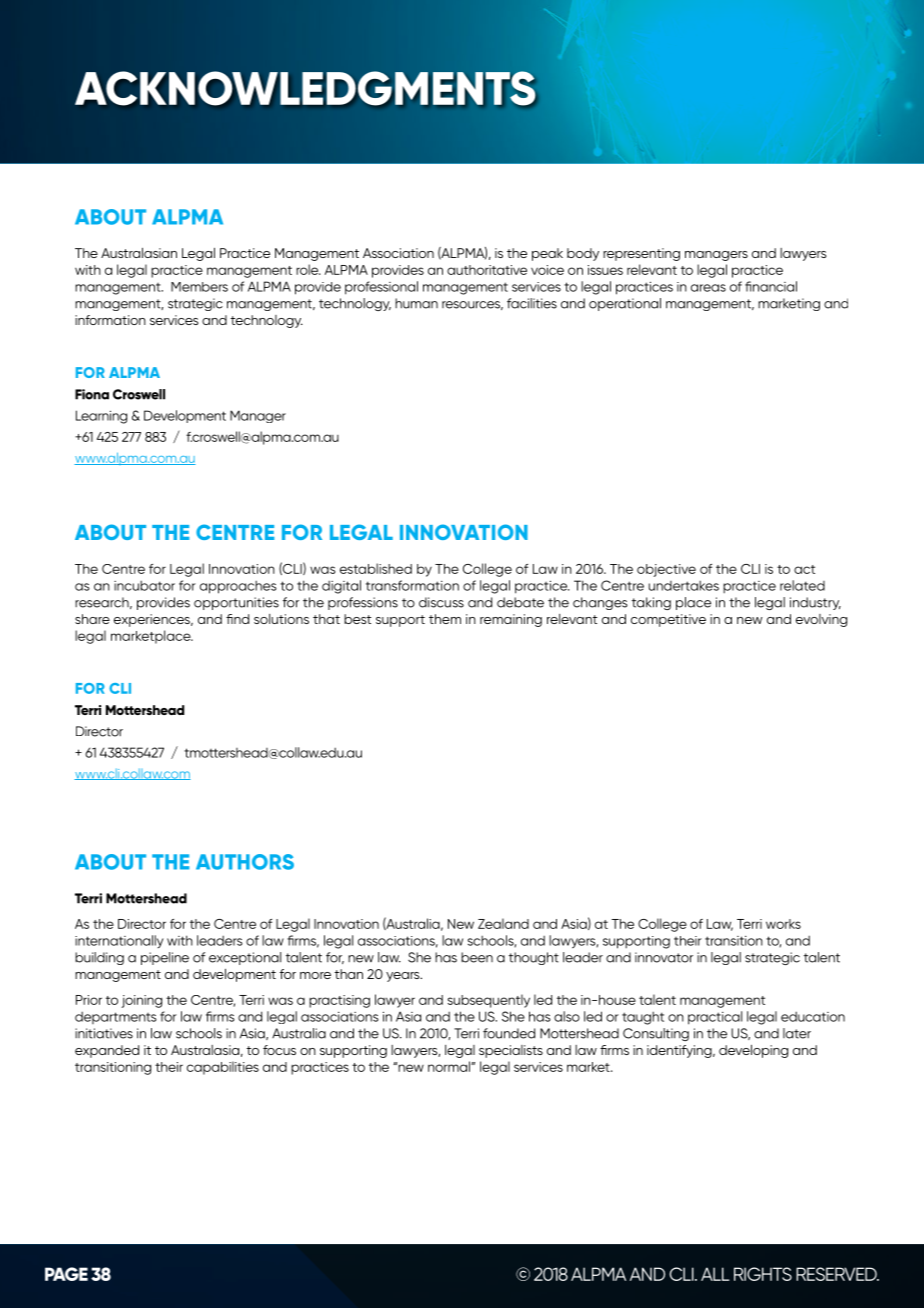 The height and width of the screenshot is (1308, 924). Describe the element at coordinates (487, 270) in the screenshot. I see `authoritative` at that location.
